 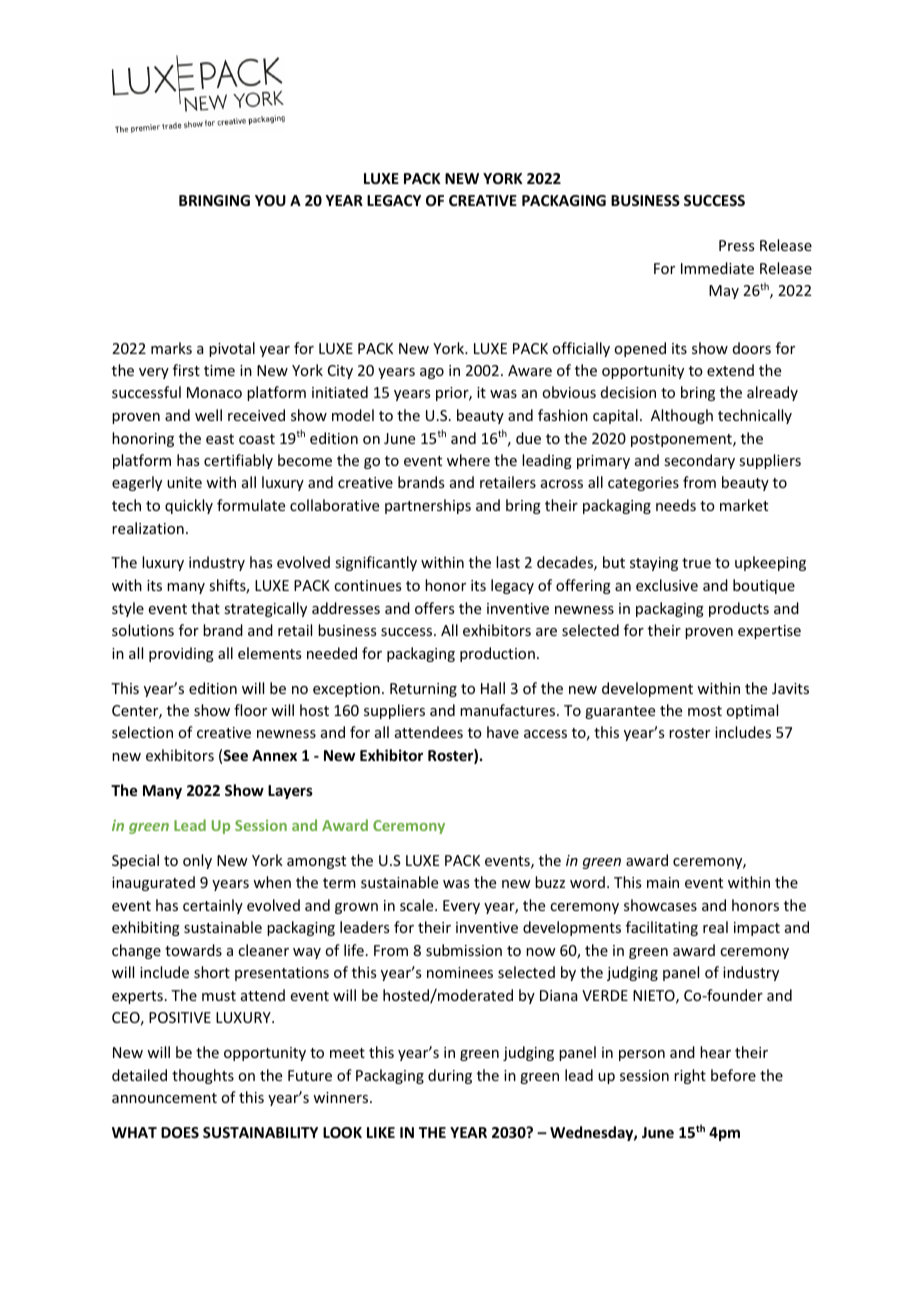 I want to click on that, so click(x=205, y=608).
